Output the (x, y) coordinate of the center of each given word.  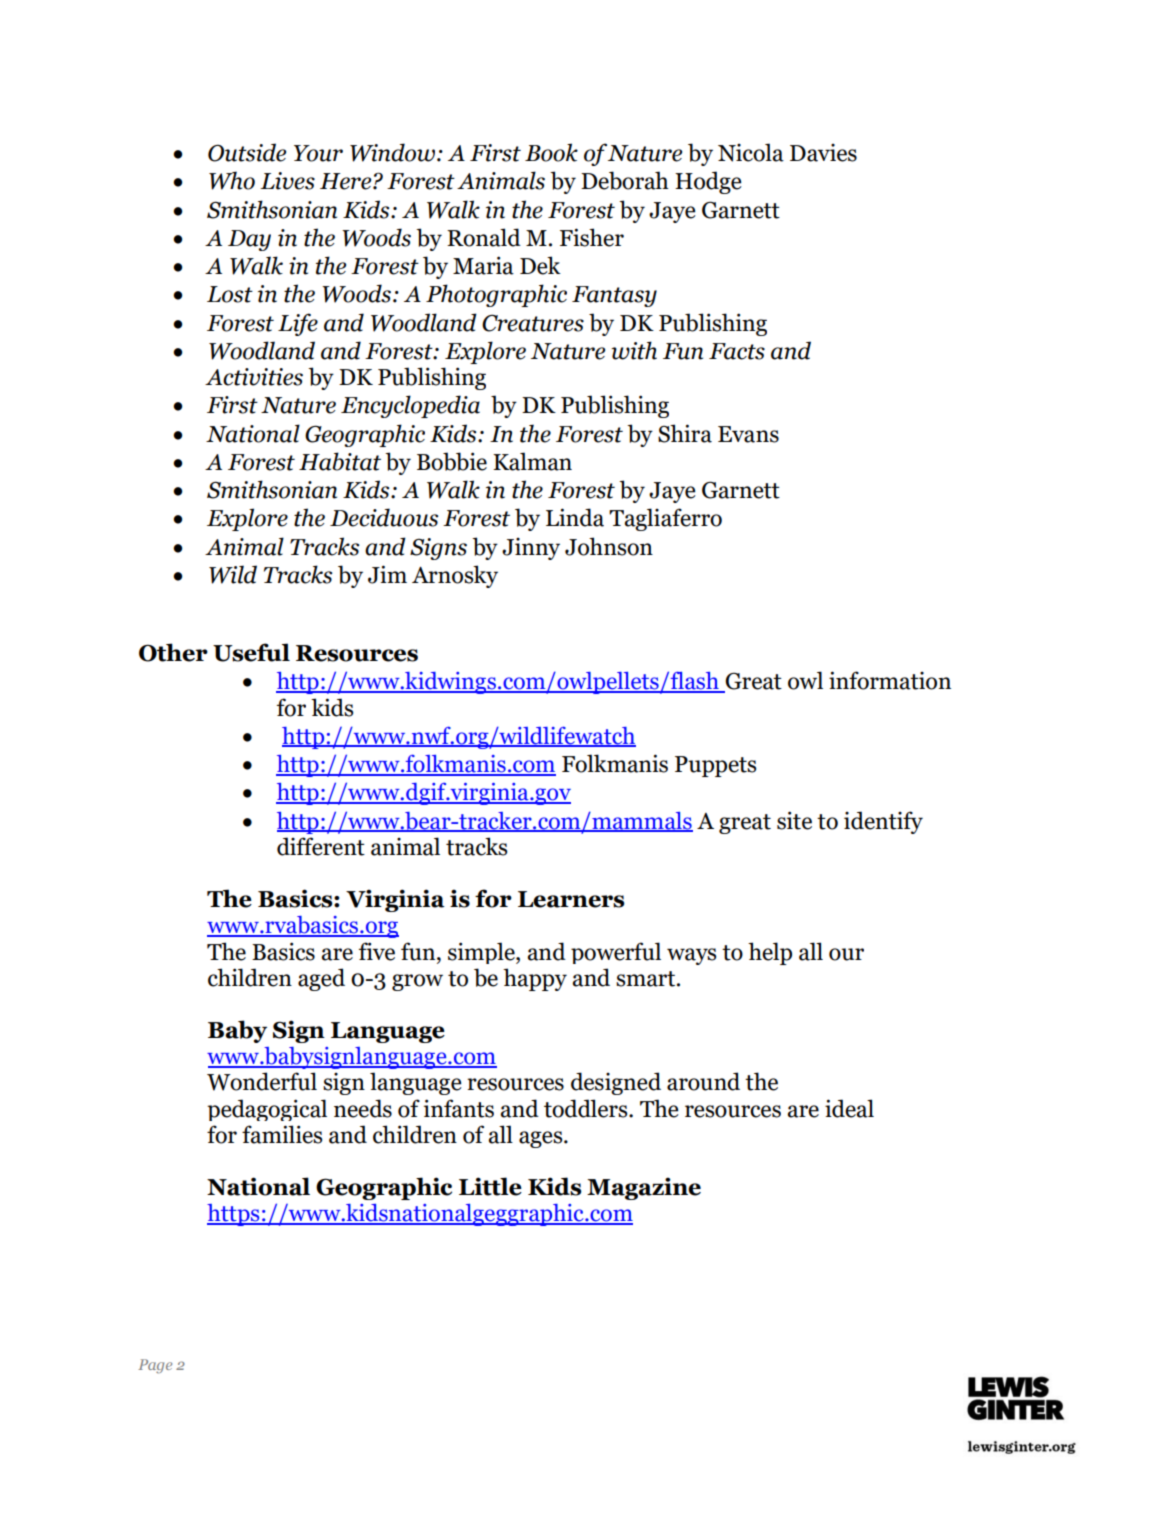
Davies (823, 153)
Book (551, 152)
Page (155, 1366)
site (794, 820)
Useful (251, 652)
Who (232, 180)
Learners (571, 899)
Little (490, 1186)
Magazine (644, 1188)
